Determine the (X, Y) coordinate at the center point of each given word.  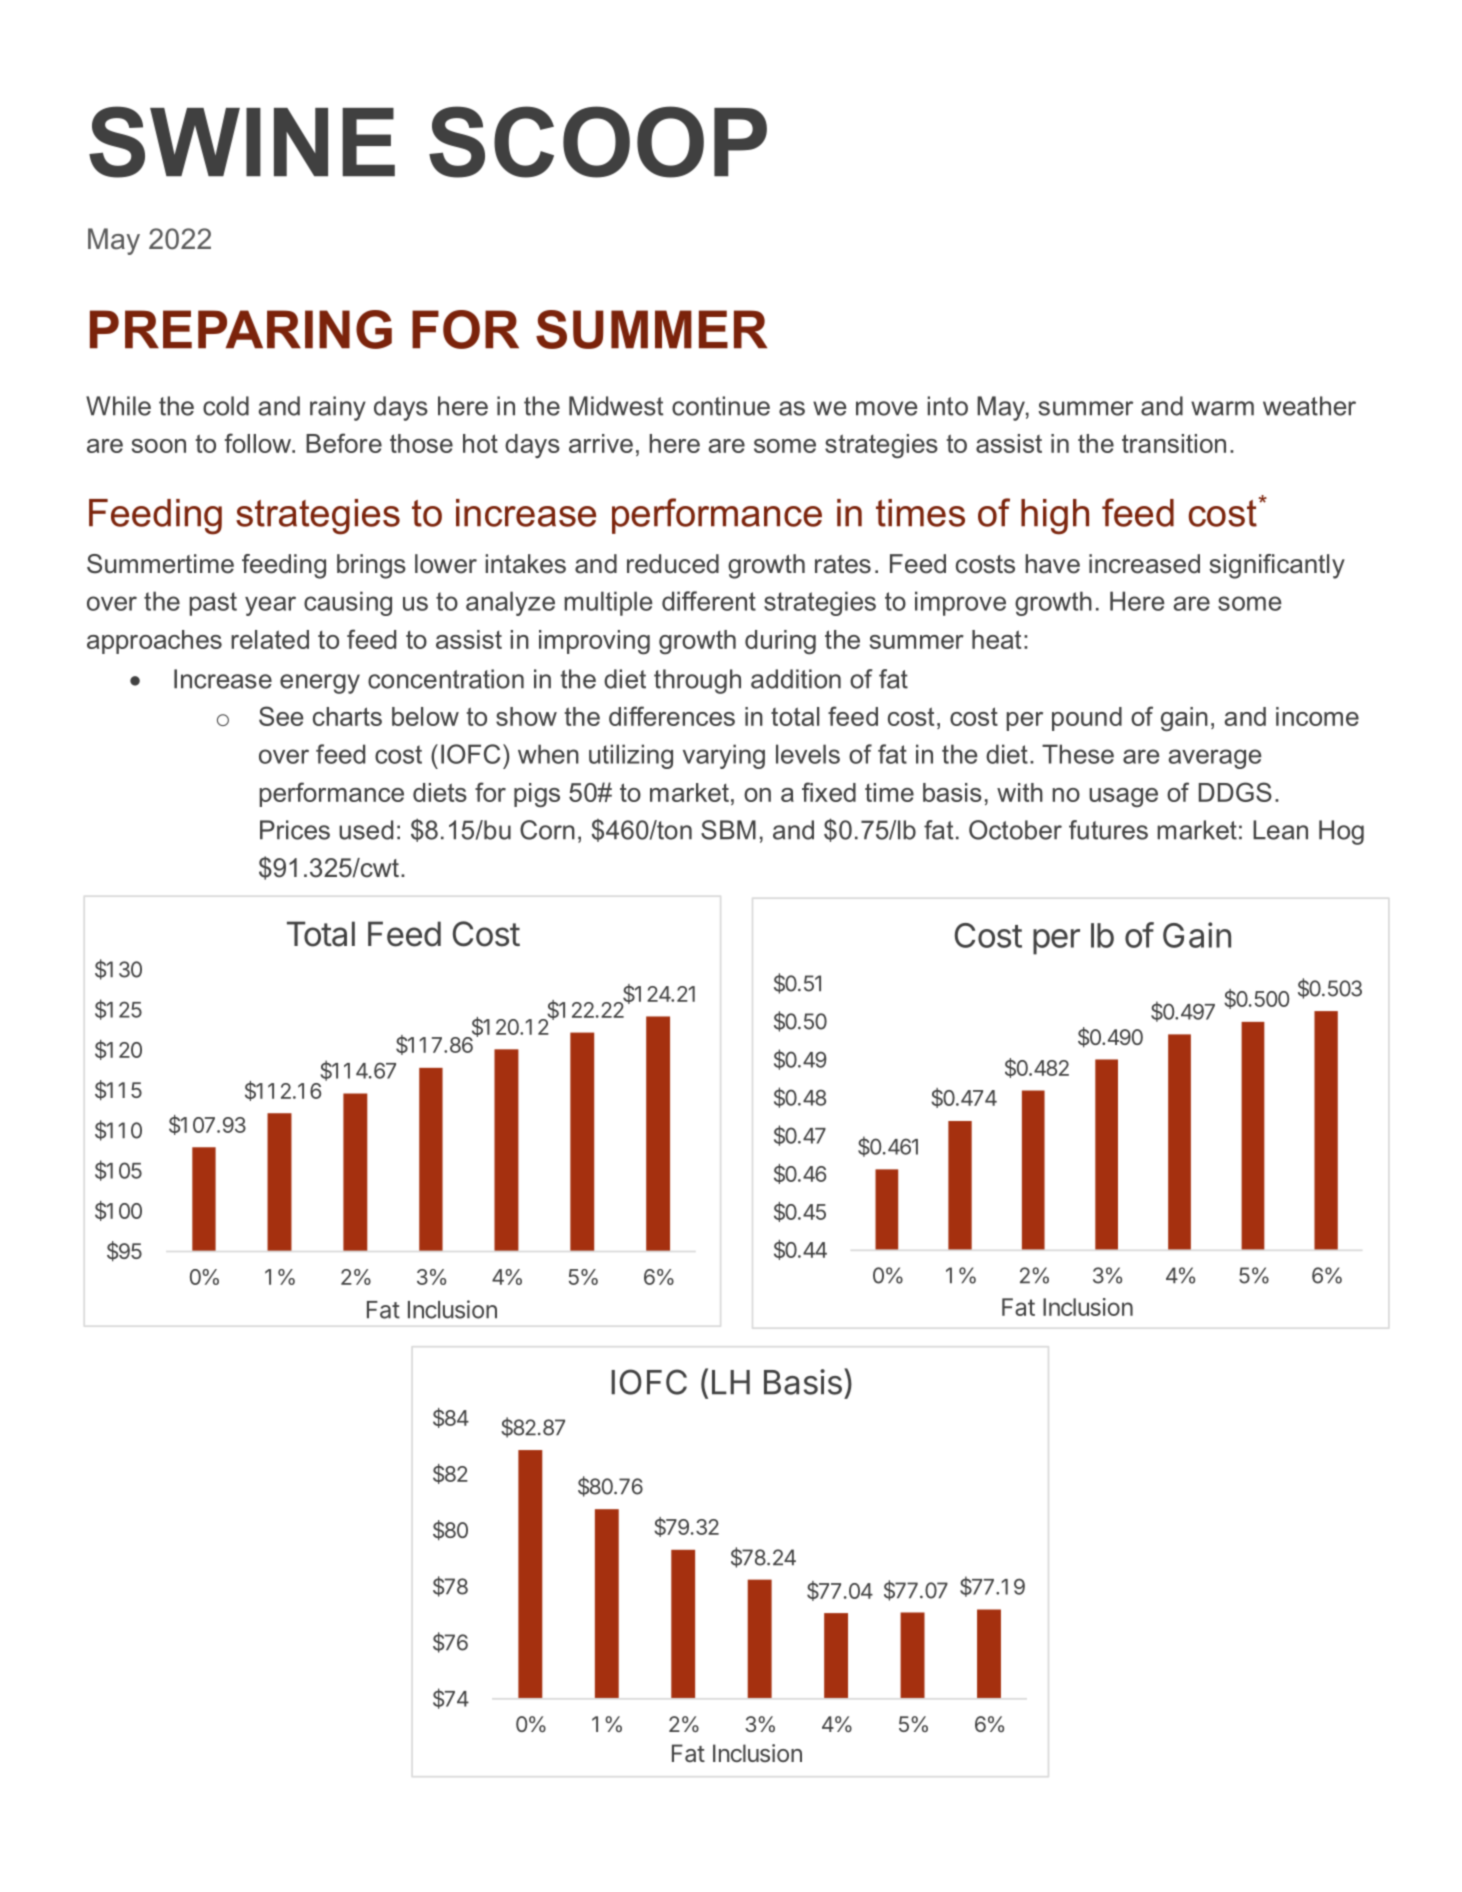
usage (1123, 798)
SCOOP (598, 142)
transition (1174, 443)
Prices (295, 830)
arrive (601, 443)
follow (259, 443)
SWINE (242, 142)
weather (1309, 406)
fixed (829, 792)
